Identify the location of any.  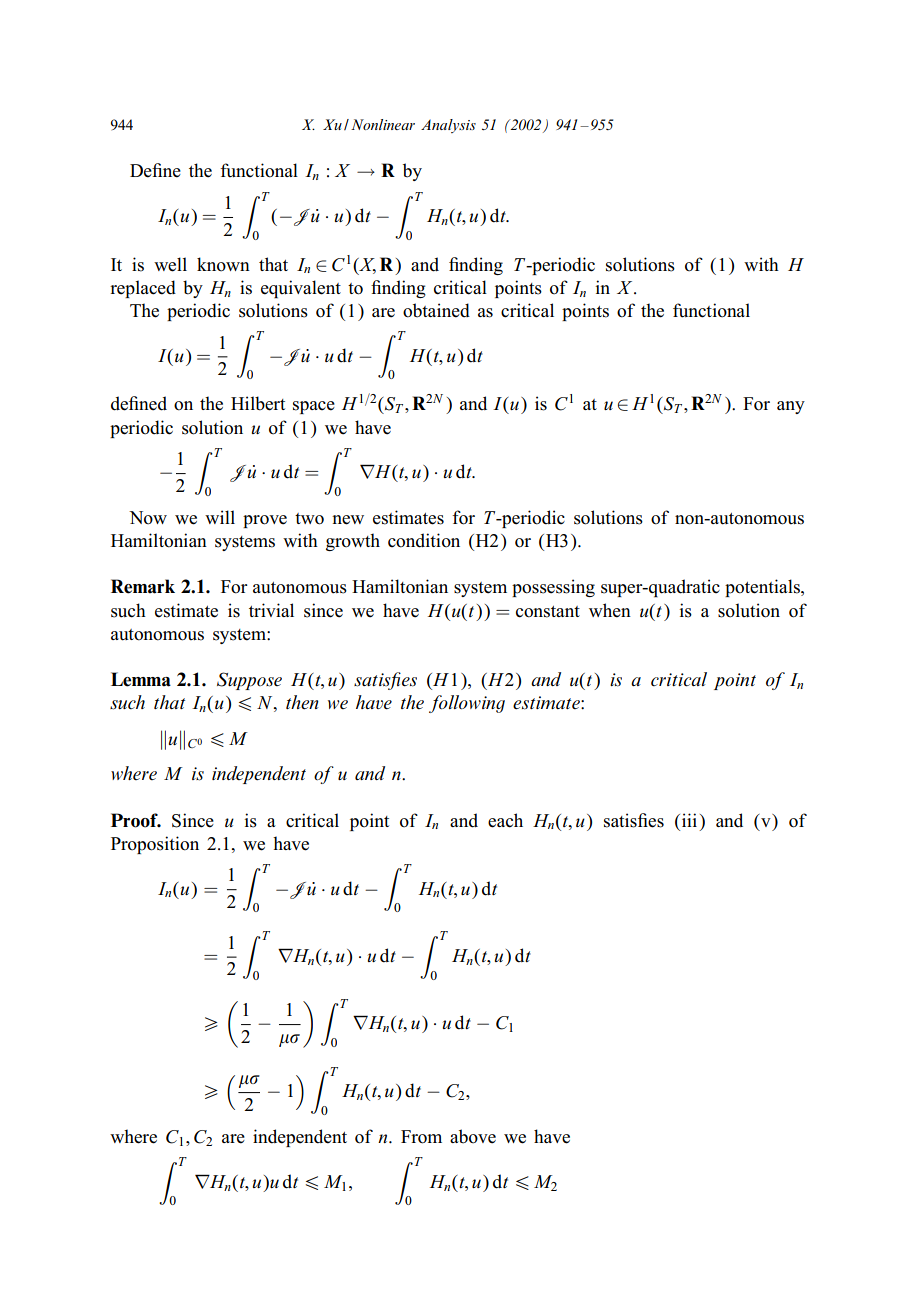
(791, 407).
